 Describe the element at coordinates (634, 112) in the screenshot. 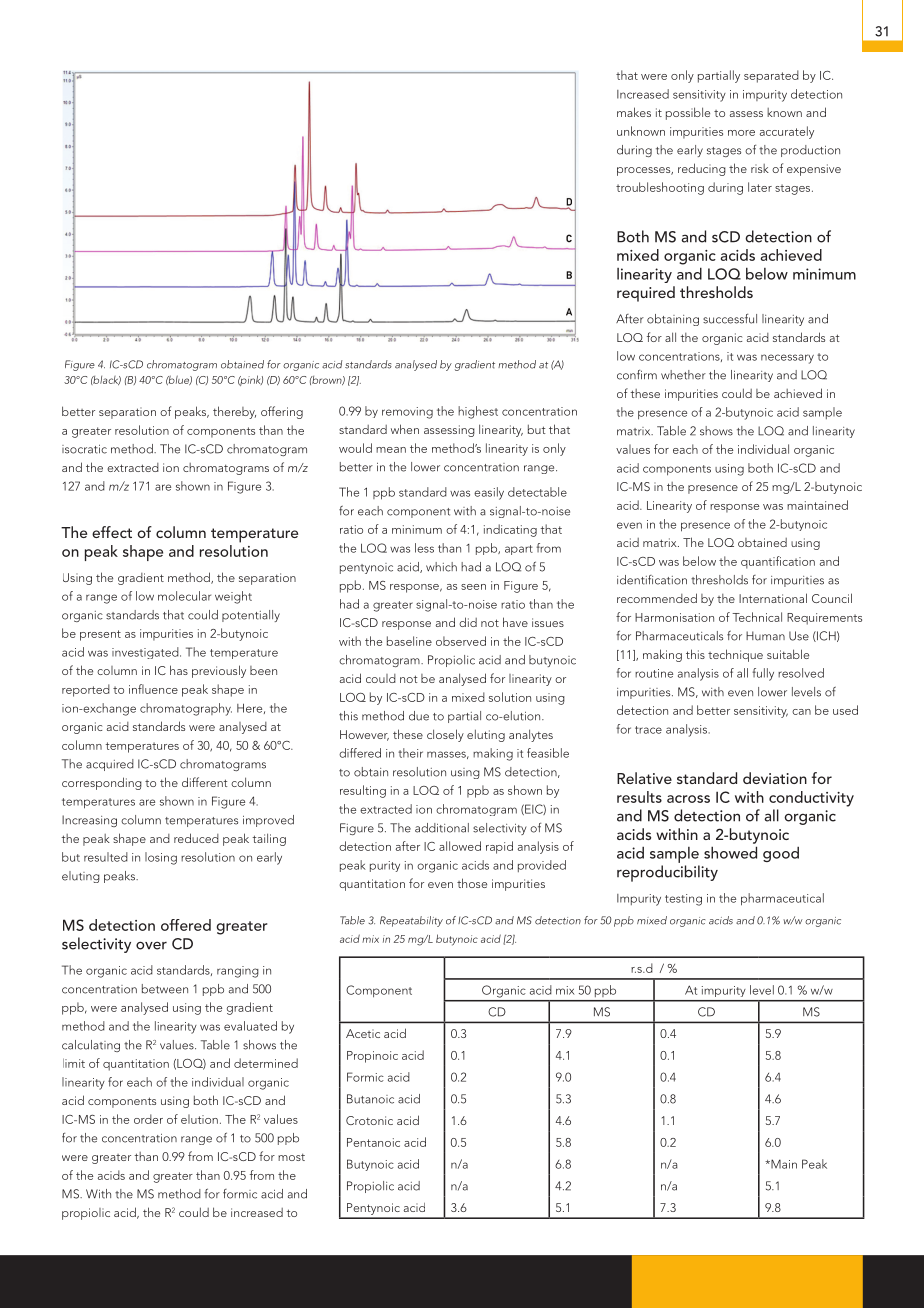

I see `makes` at that location.
